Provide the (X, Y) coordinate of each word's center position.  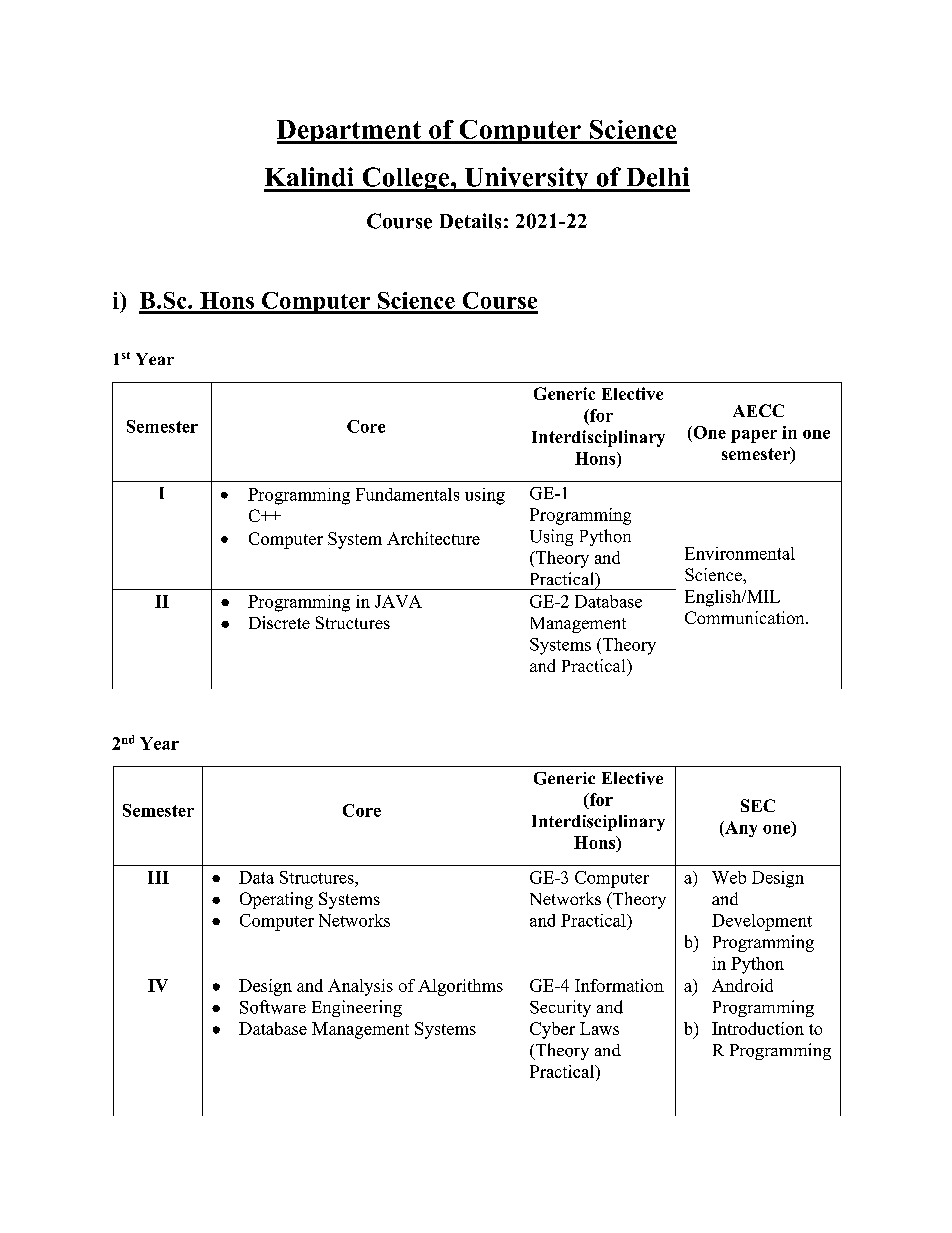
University (526, 179)
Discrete (279, 622)
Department (350, 132)
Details (470, 221)
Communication (746, 617)
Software (273, 1007)
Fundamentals (407, 494)
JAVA (398, 601)
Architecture (433, 538)
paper (754, 436)
